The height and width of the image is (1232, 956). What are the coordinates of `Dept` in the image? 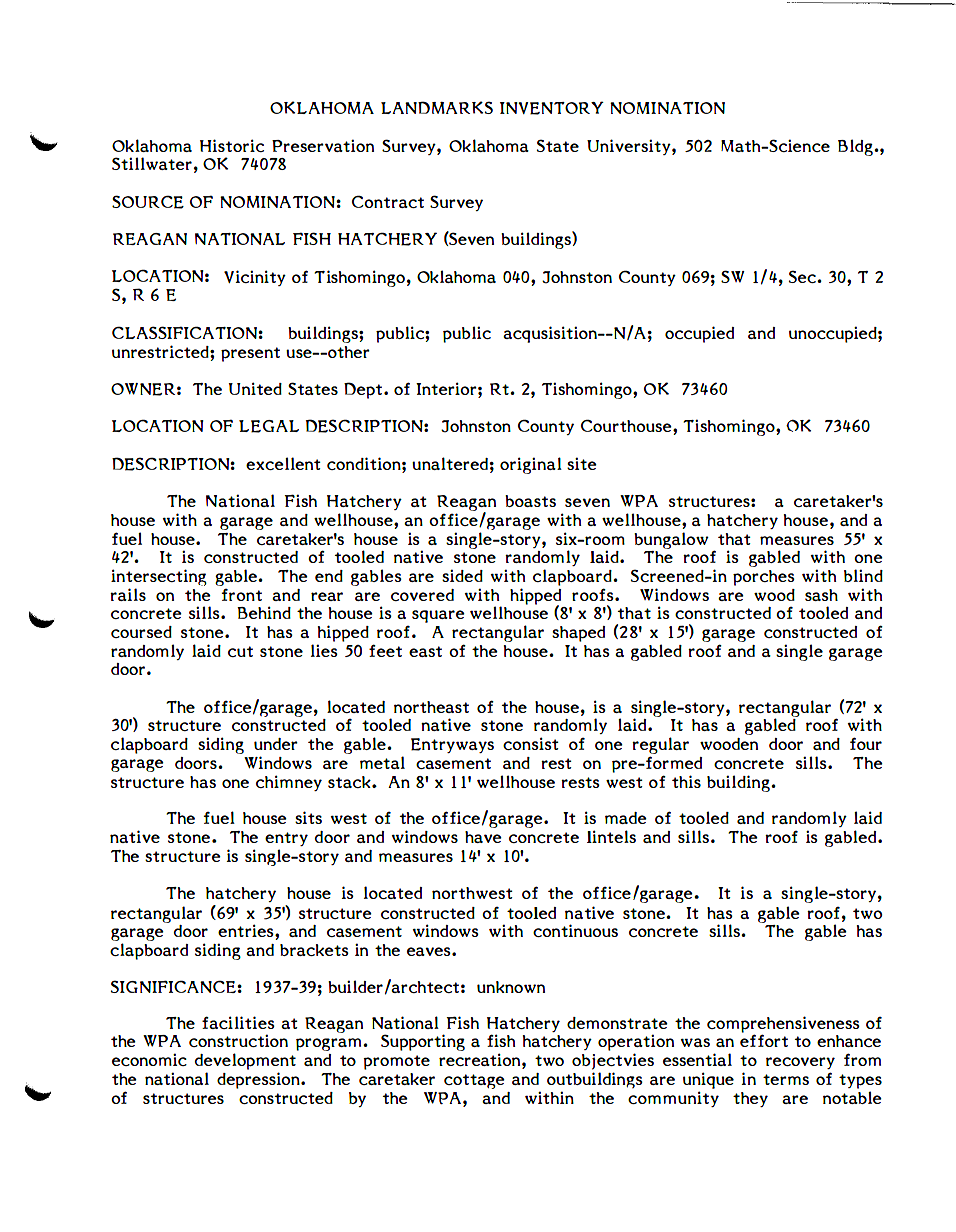 It's located at (363, 390).
